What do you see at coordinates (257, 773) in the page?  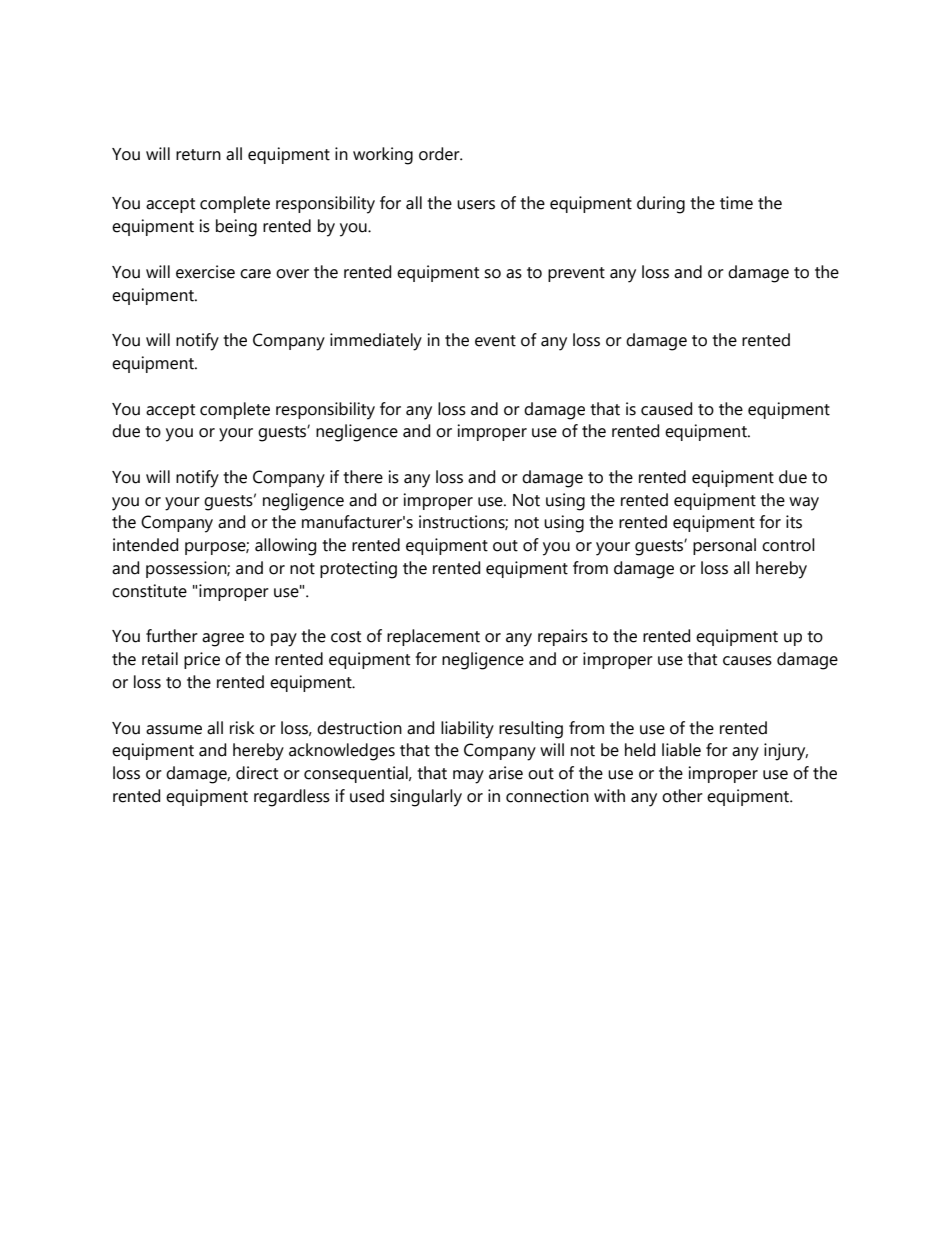 I see `direct` at bounding box center [257, 773].
